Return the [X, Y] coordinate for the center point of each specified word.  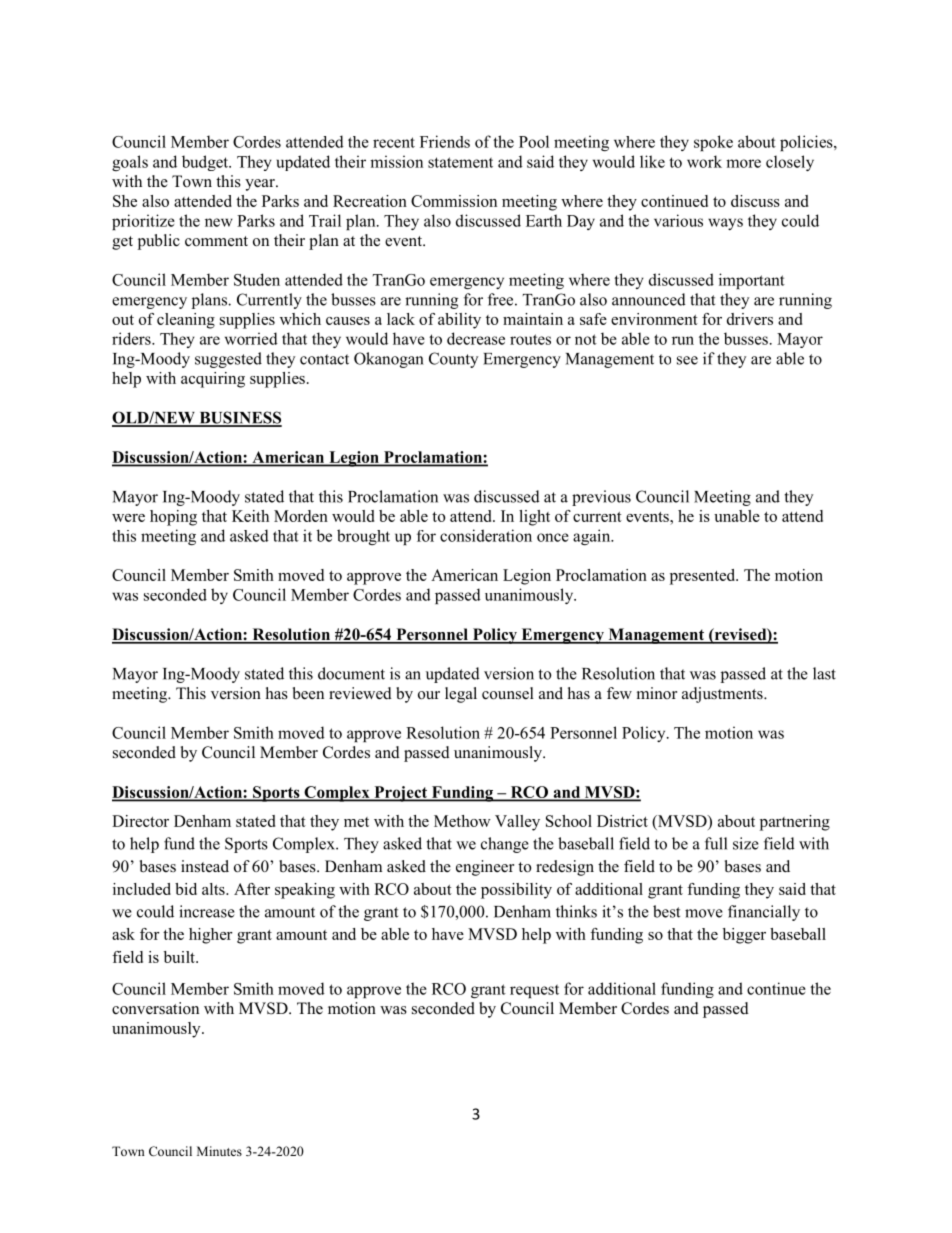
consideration [486, 535]
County [453, 360]
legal [461, 695]
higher [211, 936]
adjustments [723, 695]
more [743, 163]
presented [704, 577]
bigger [744, 936]
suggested [228, 360]
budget [206, 163]
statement [460, 162]
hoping [173, 518]
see [687, 360]
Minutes [219, 1151]
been [308, 693]
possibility [516, 891]
